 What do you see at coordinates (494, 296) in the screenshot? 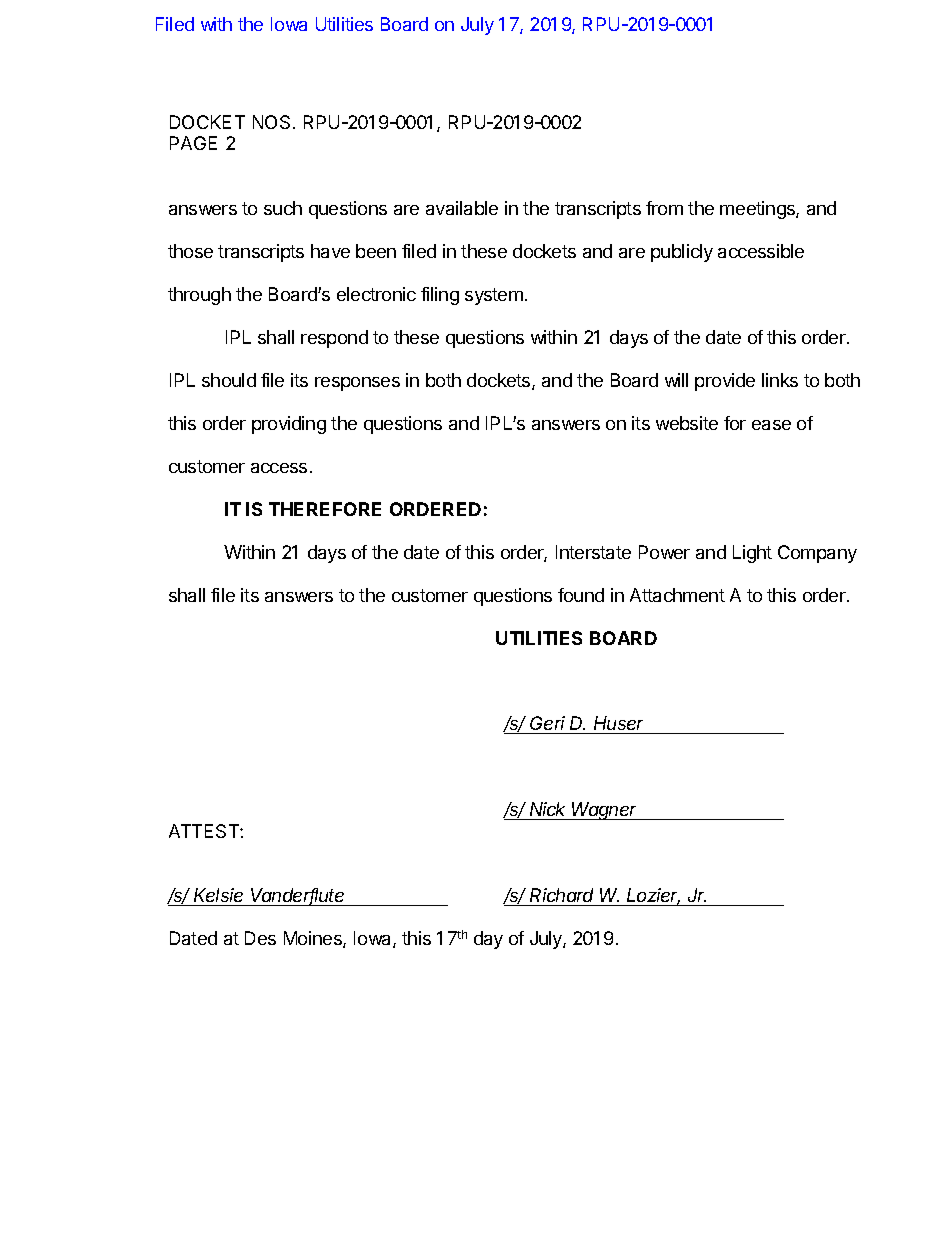
I see `system` at bounding box center [494, 296].
